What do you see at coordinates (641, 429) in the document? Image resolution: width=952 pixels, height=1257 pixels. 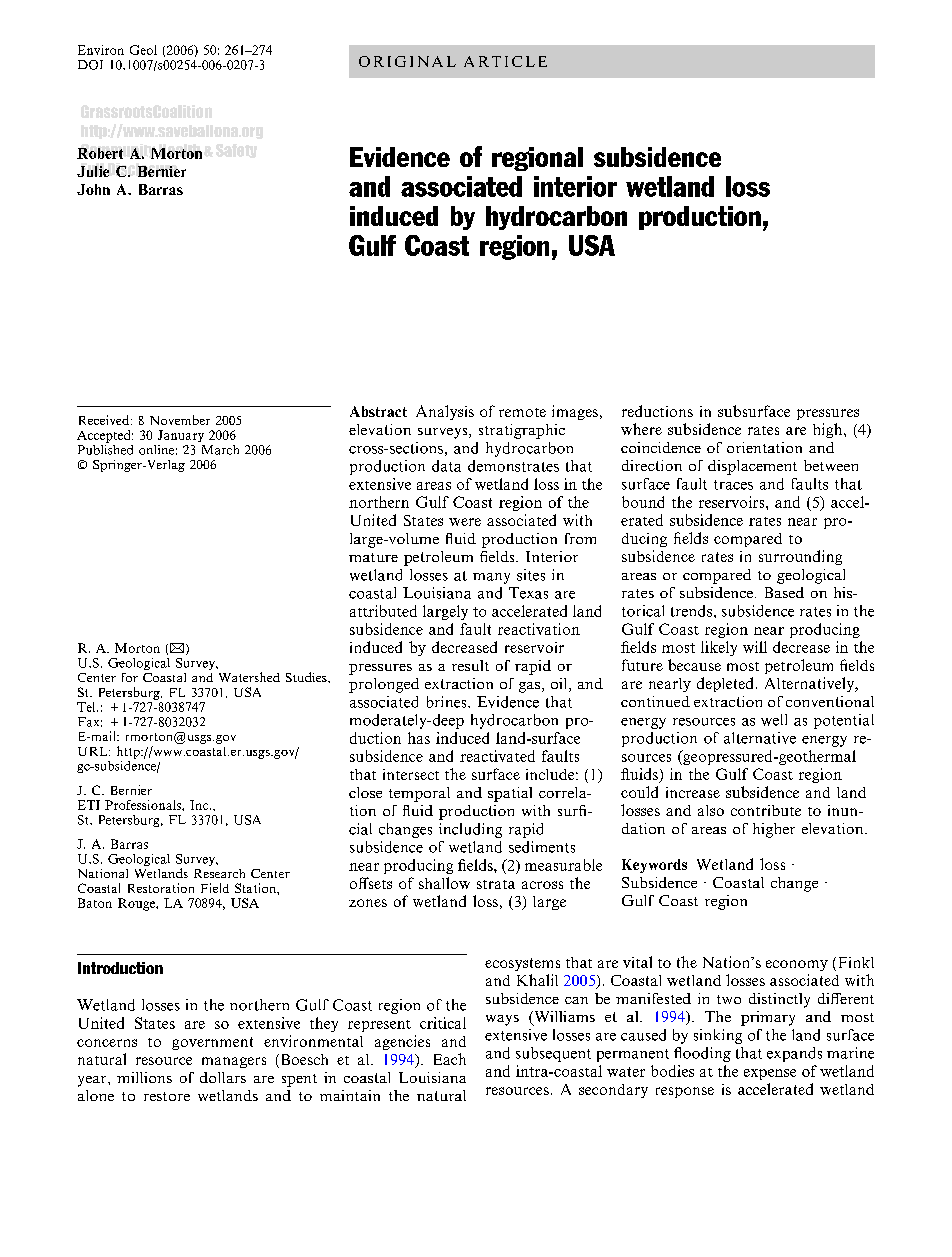 I see `where` at bounding box center [641, 429].
